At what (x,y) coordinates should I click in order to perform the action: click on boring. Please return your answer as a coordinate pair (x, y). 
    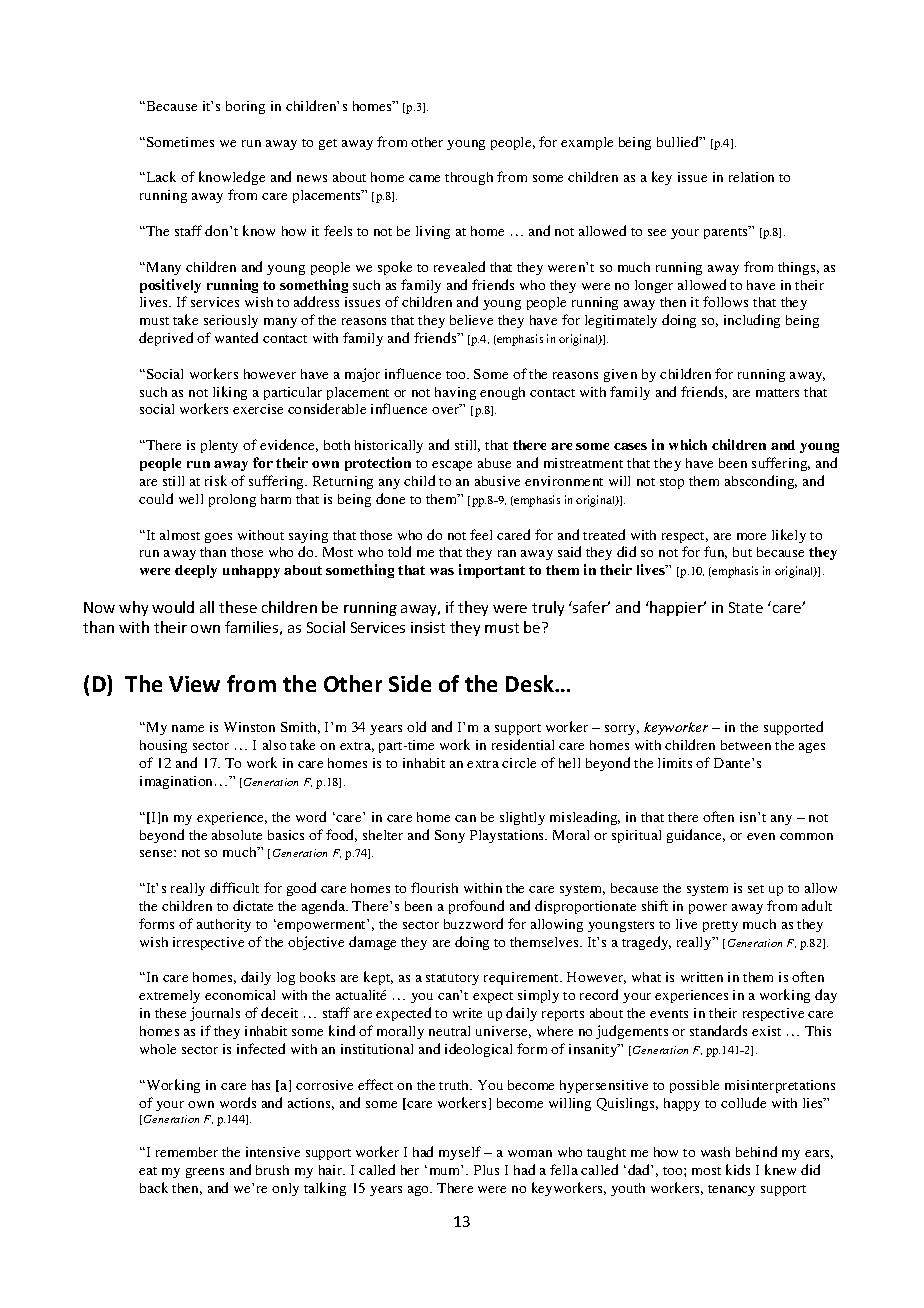
    Looking at the image, I should click on (245, 107).
